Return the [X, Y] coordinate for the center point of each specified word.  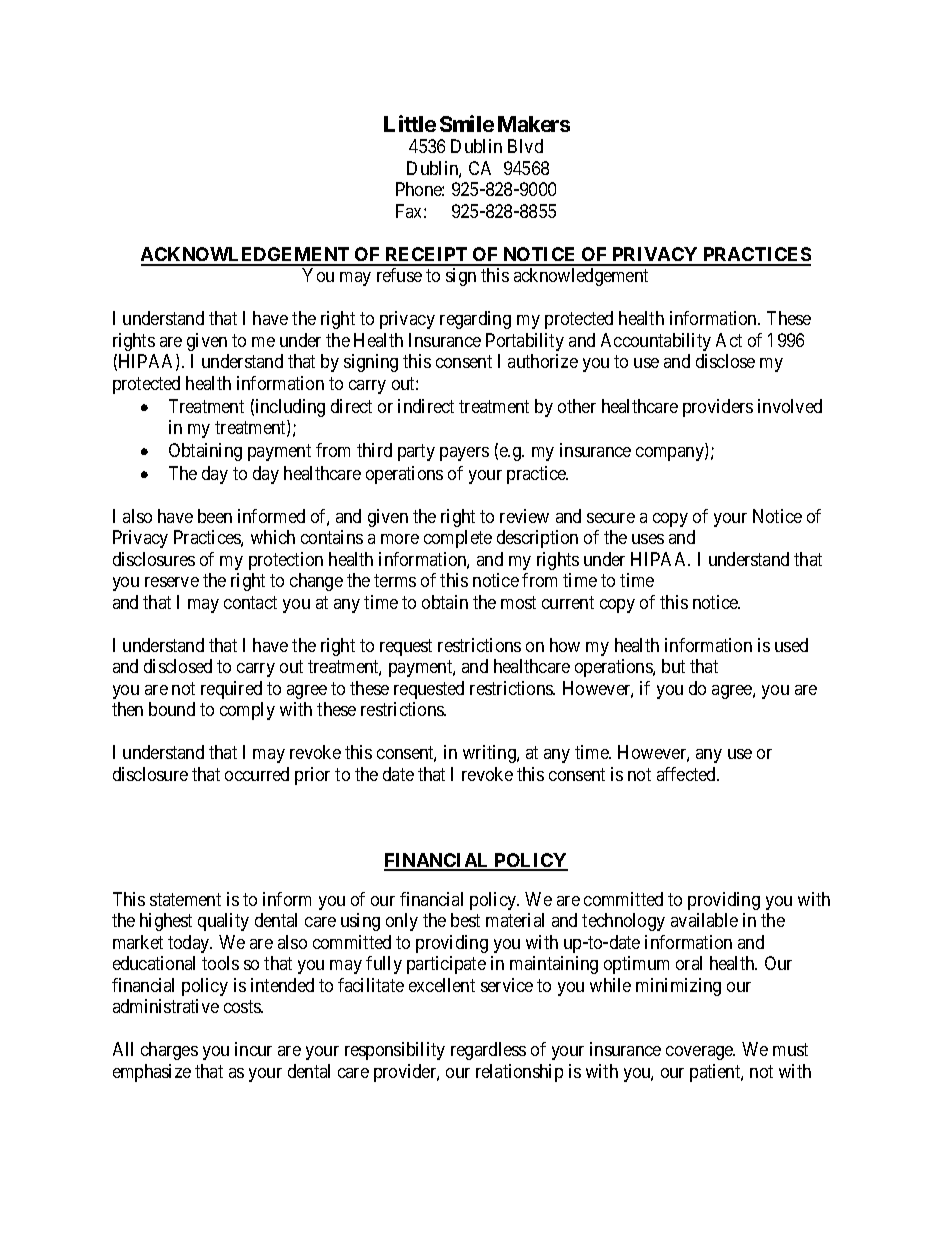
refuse [399, 275]
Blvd [525, 146]
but [673, 666]
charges [169, 1051]
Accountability [656, 342]
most [518, 602]
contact [250, 602]
